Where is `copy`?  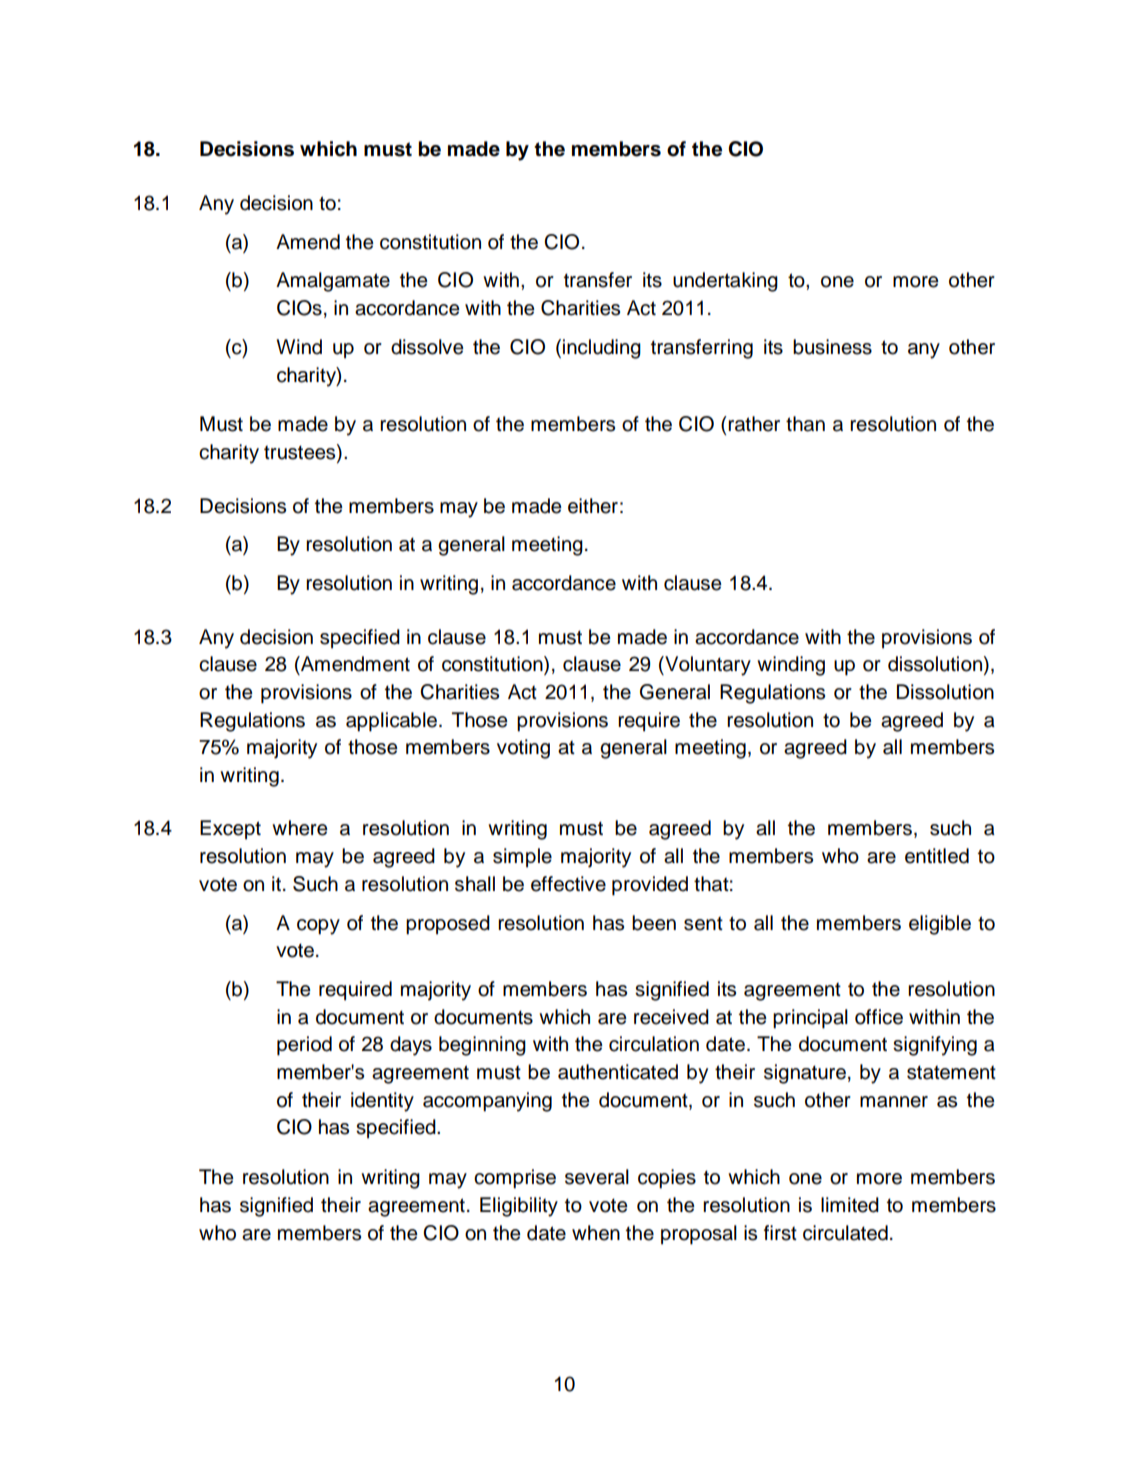
copy is located at coordinates (318, 927).
